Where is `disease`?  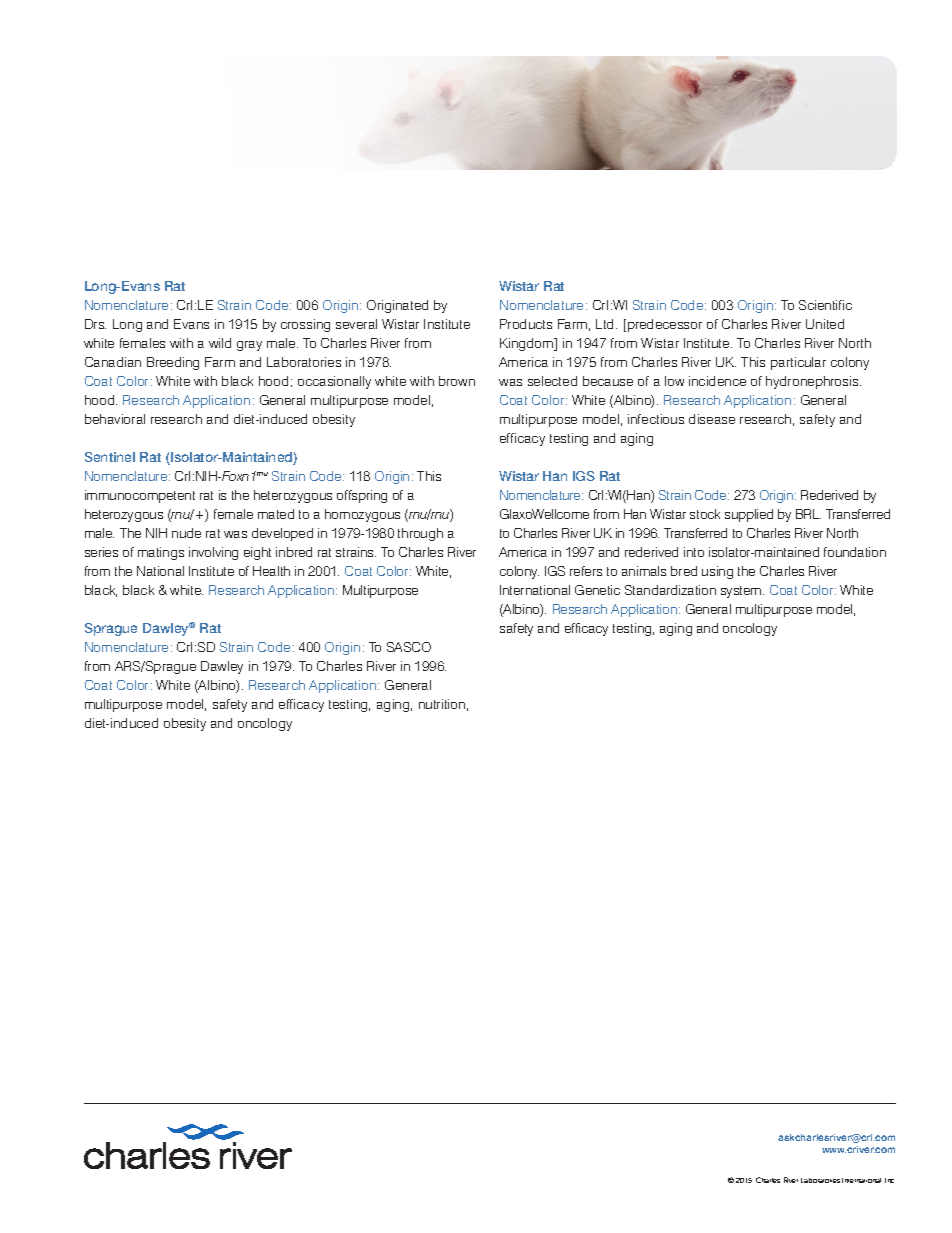
disease is located at coordinates (712, 419).
